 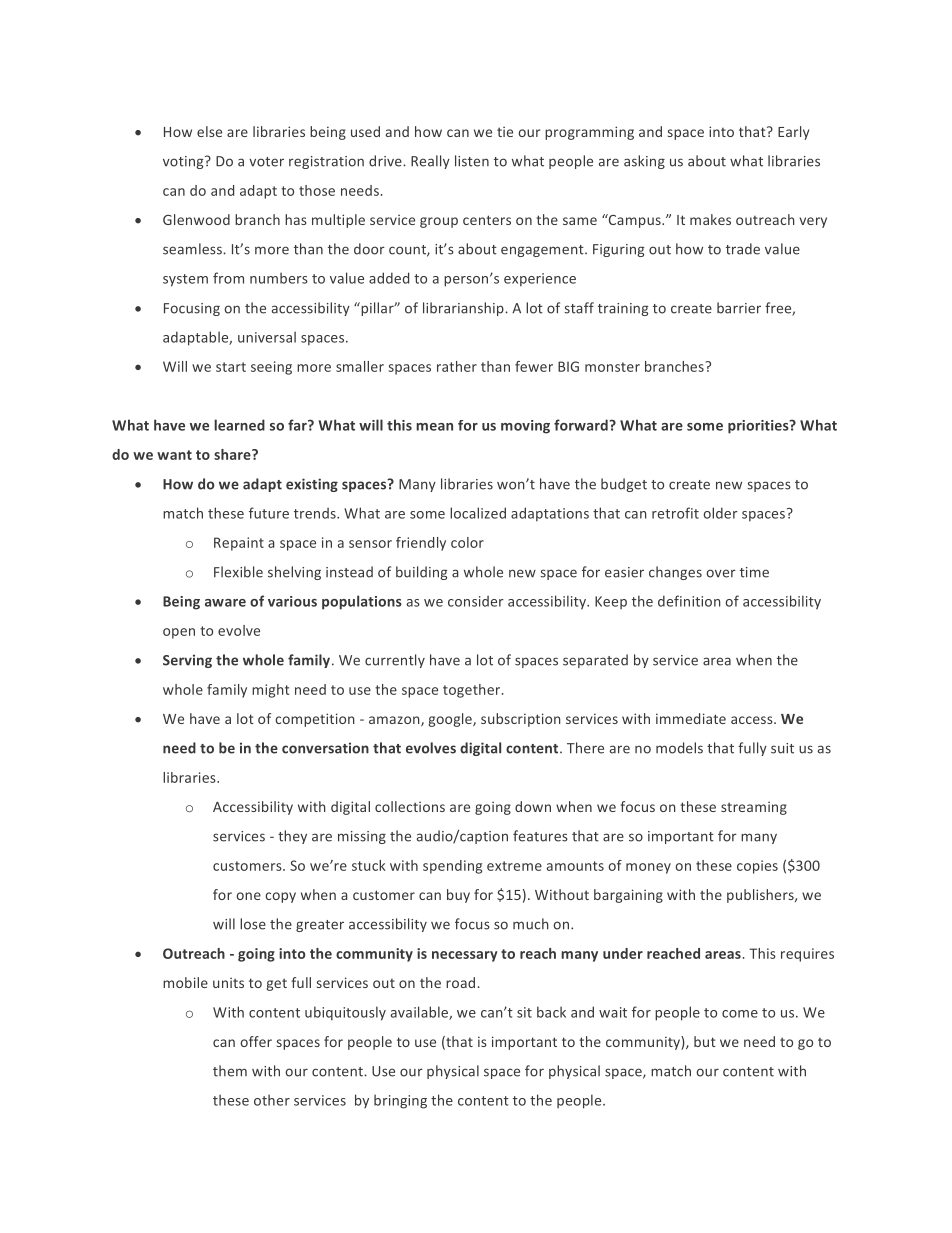 I want to click on consider, so click(x=476, y=601).
